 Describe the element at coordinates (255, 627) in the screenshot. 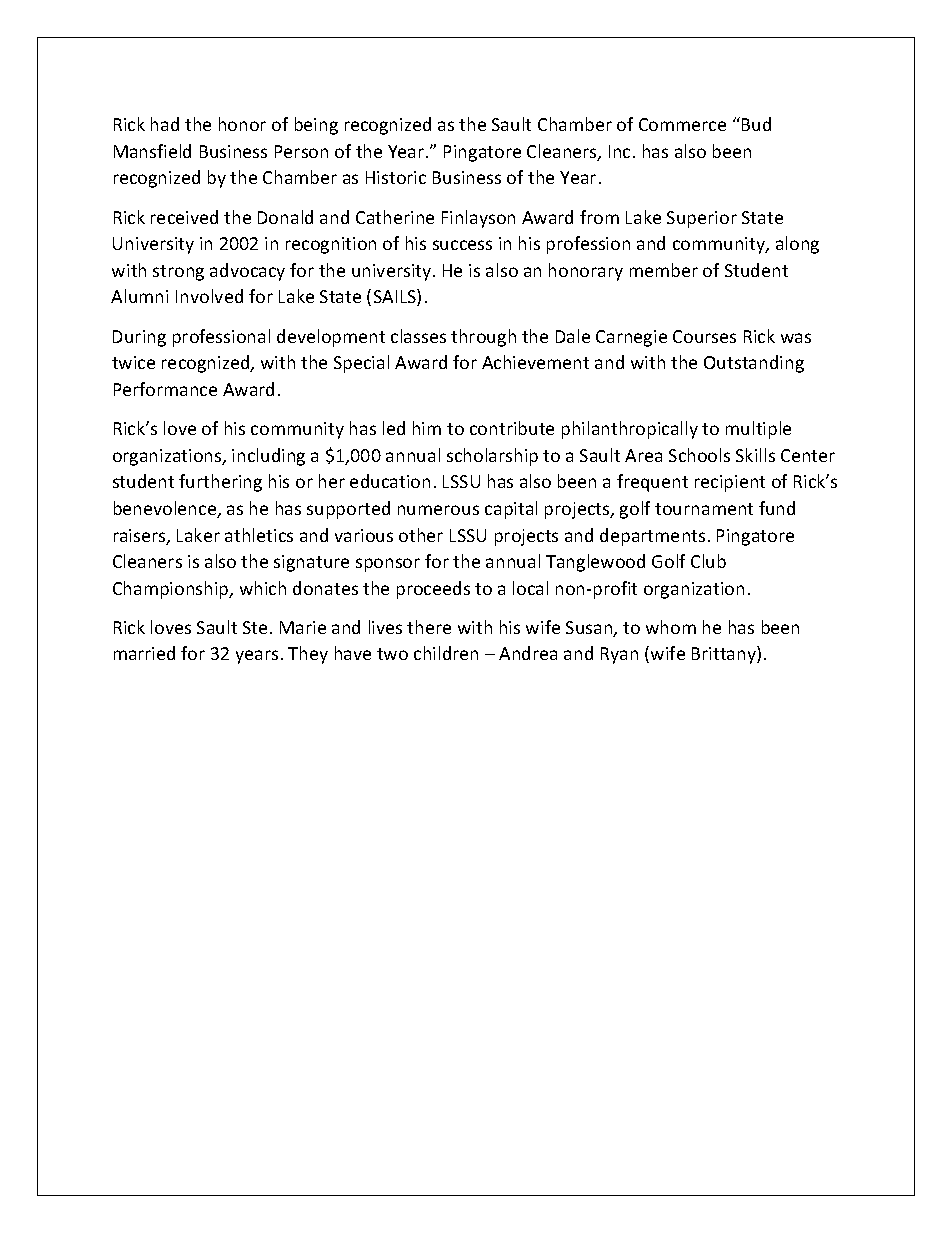

I see `Ste` at that location.
